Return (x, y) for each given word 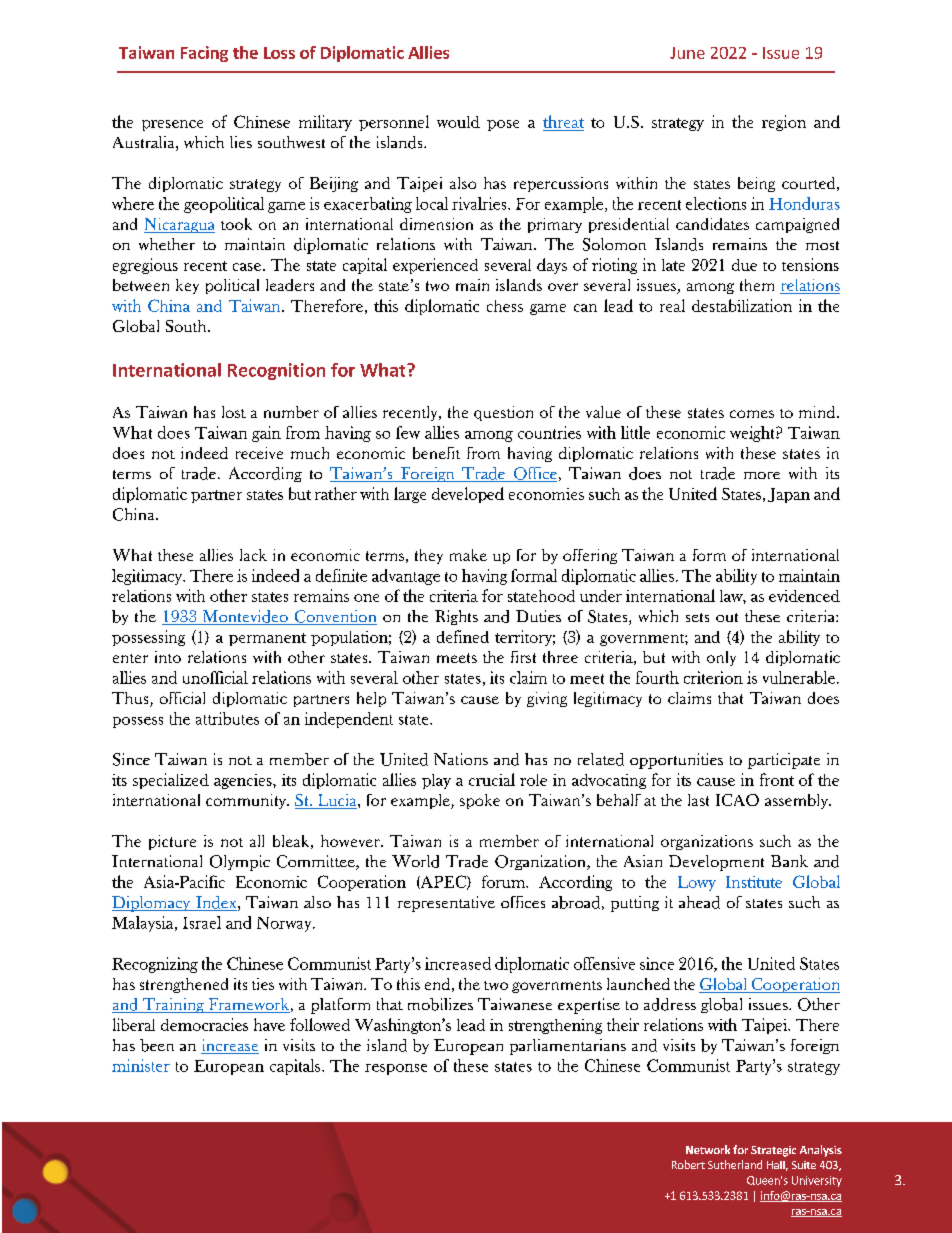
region (784, 123)
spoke (480, 801)
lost (234, 412)
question (503, 413)
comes (752, 414)
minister (141, 1065)
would (458, 122)
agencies (244, 781)
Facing (204, 54)
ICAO (737, 800)
